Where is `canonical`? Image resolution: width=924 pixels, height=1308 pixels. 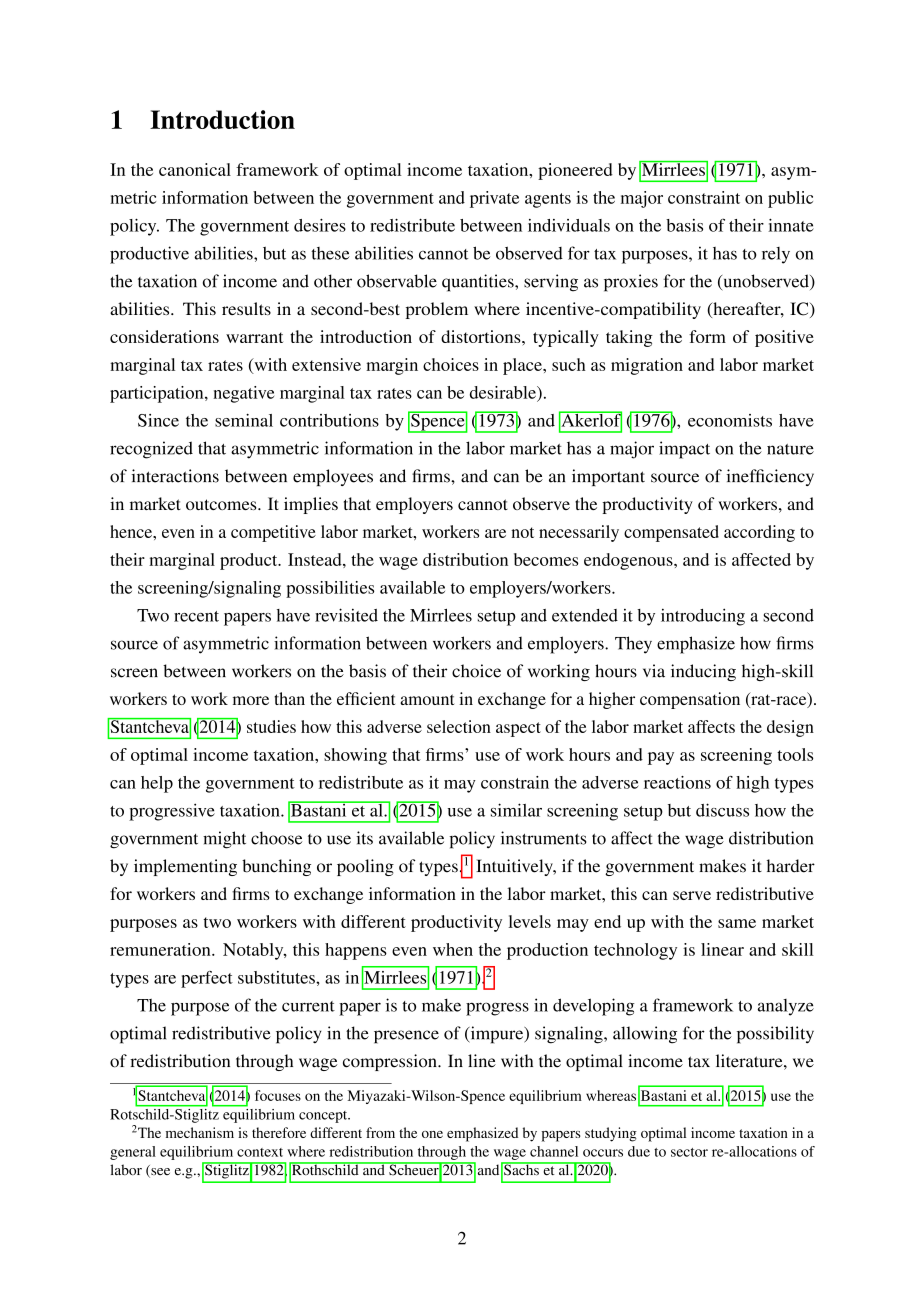 canonical is located at coordinates (195, 169).
